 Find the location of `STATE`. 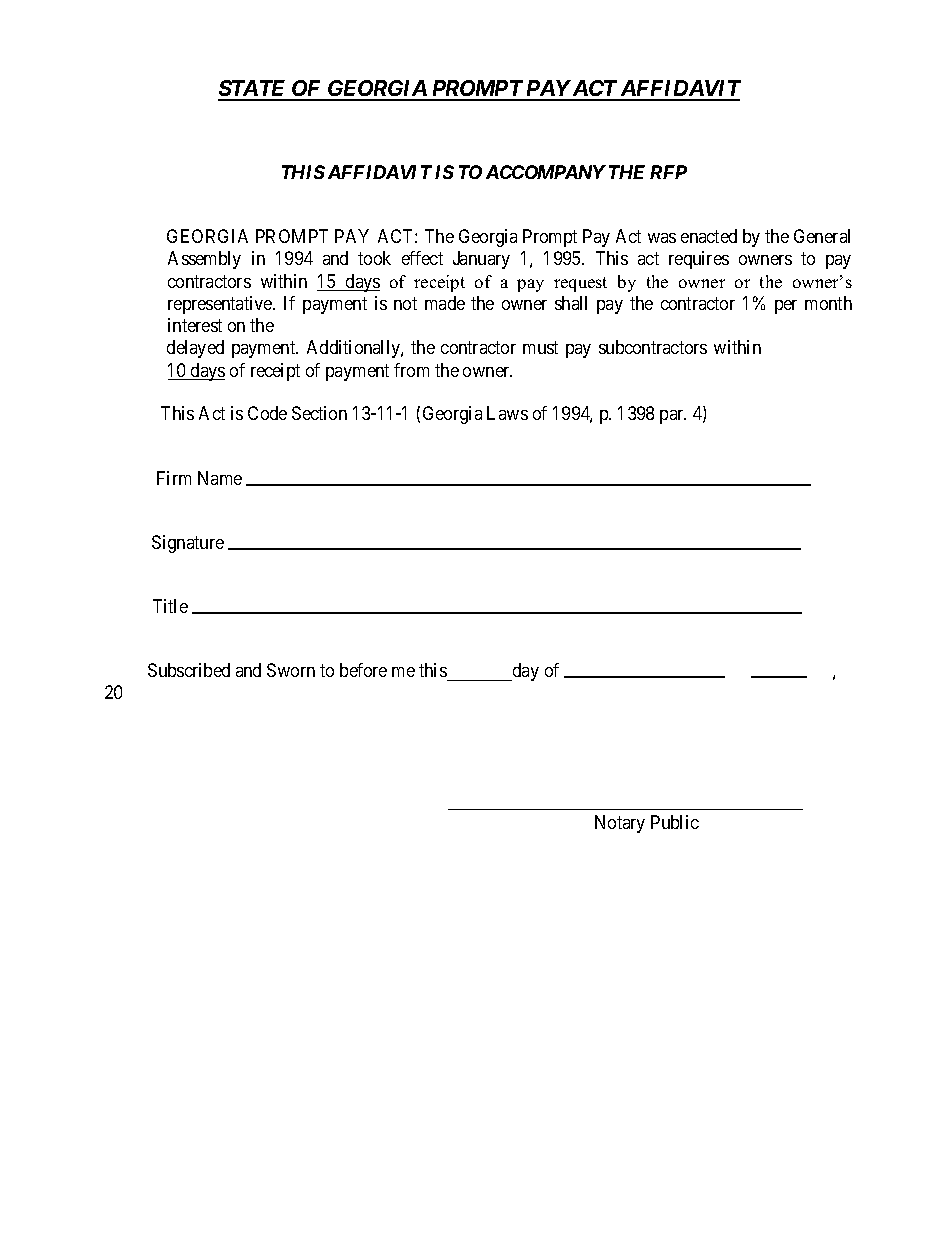

STATE is located at coordinates (253, 90).
